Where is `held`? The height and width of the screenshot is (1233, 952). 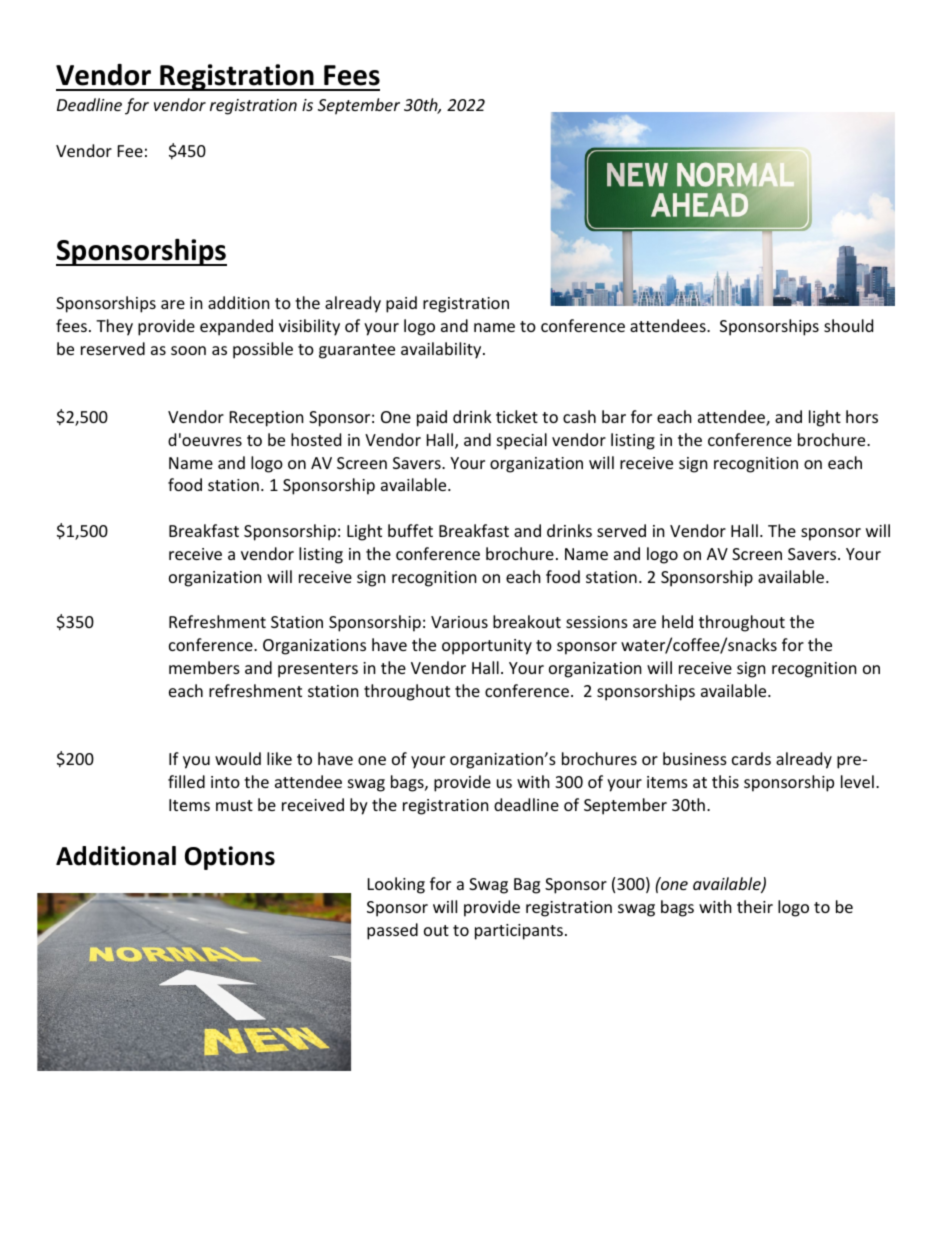 held is located at coordinates (677, 621).
